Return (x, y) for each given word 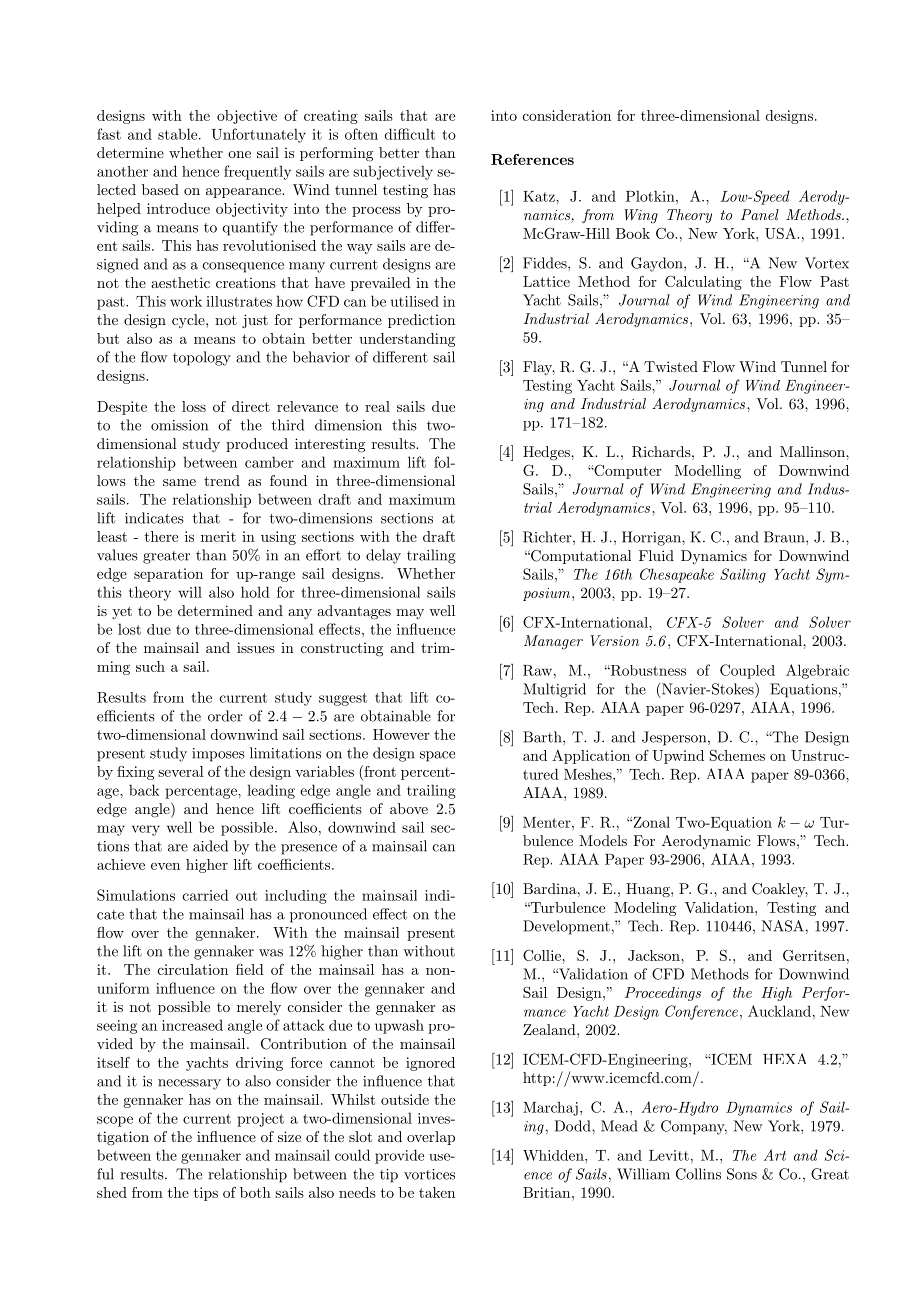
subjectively (393, 172)
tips (206, 1194)
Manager (553, 642)
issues (256, 647)
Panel (760, 214)
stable (179, 134)
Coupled (747, 671)
